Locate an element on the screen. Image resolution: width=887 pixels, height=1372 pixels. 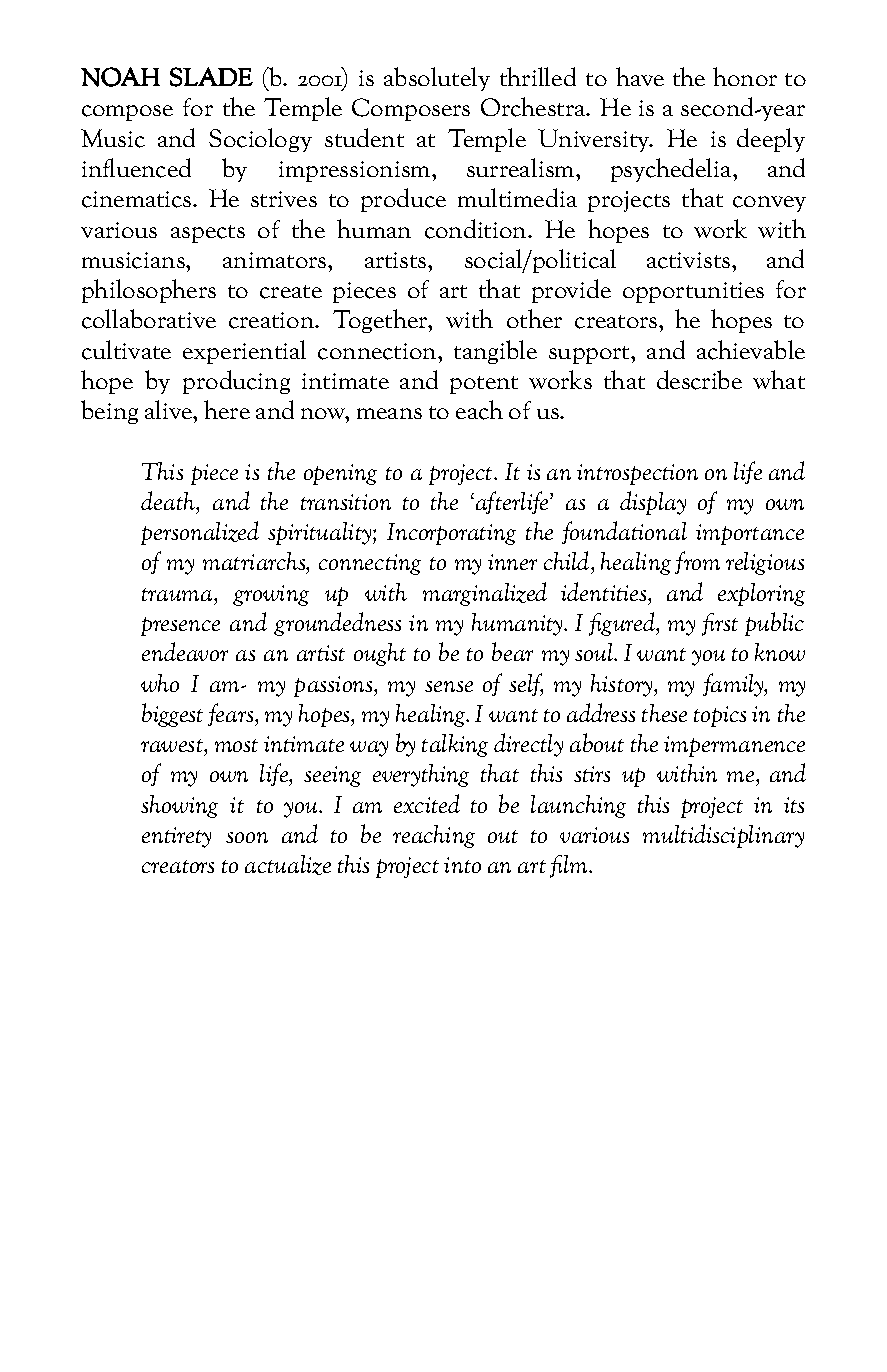
entirety is located at coordinates (176, 837).
